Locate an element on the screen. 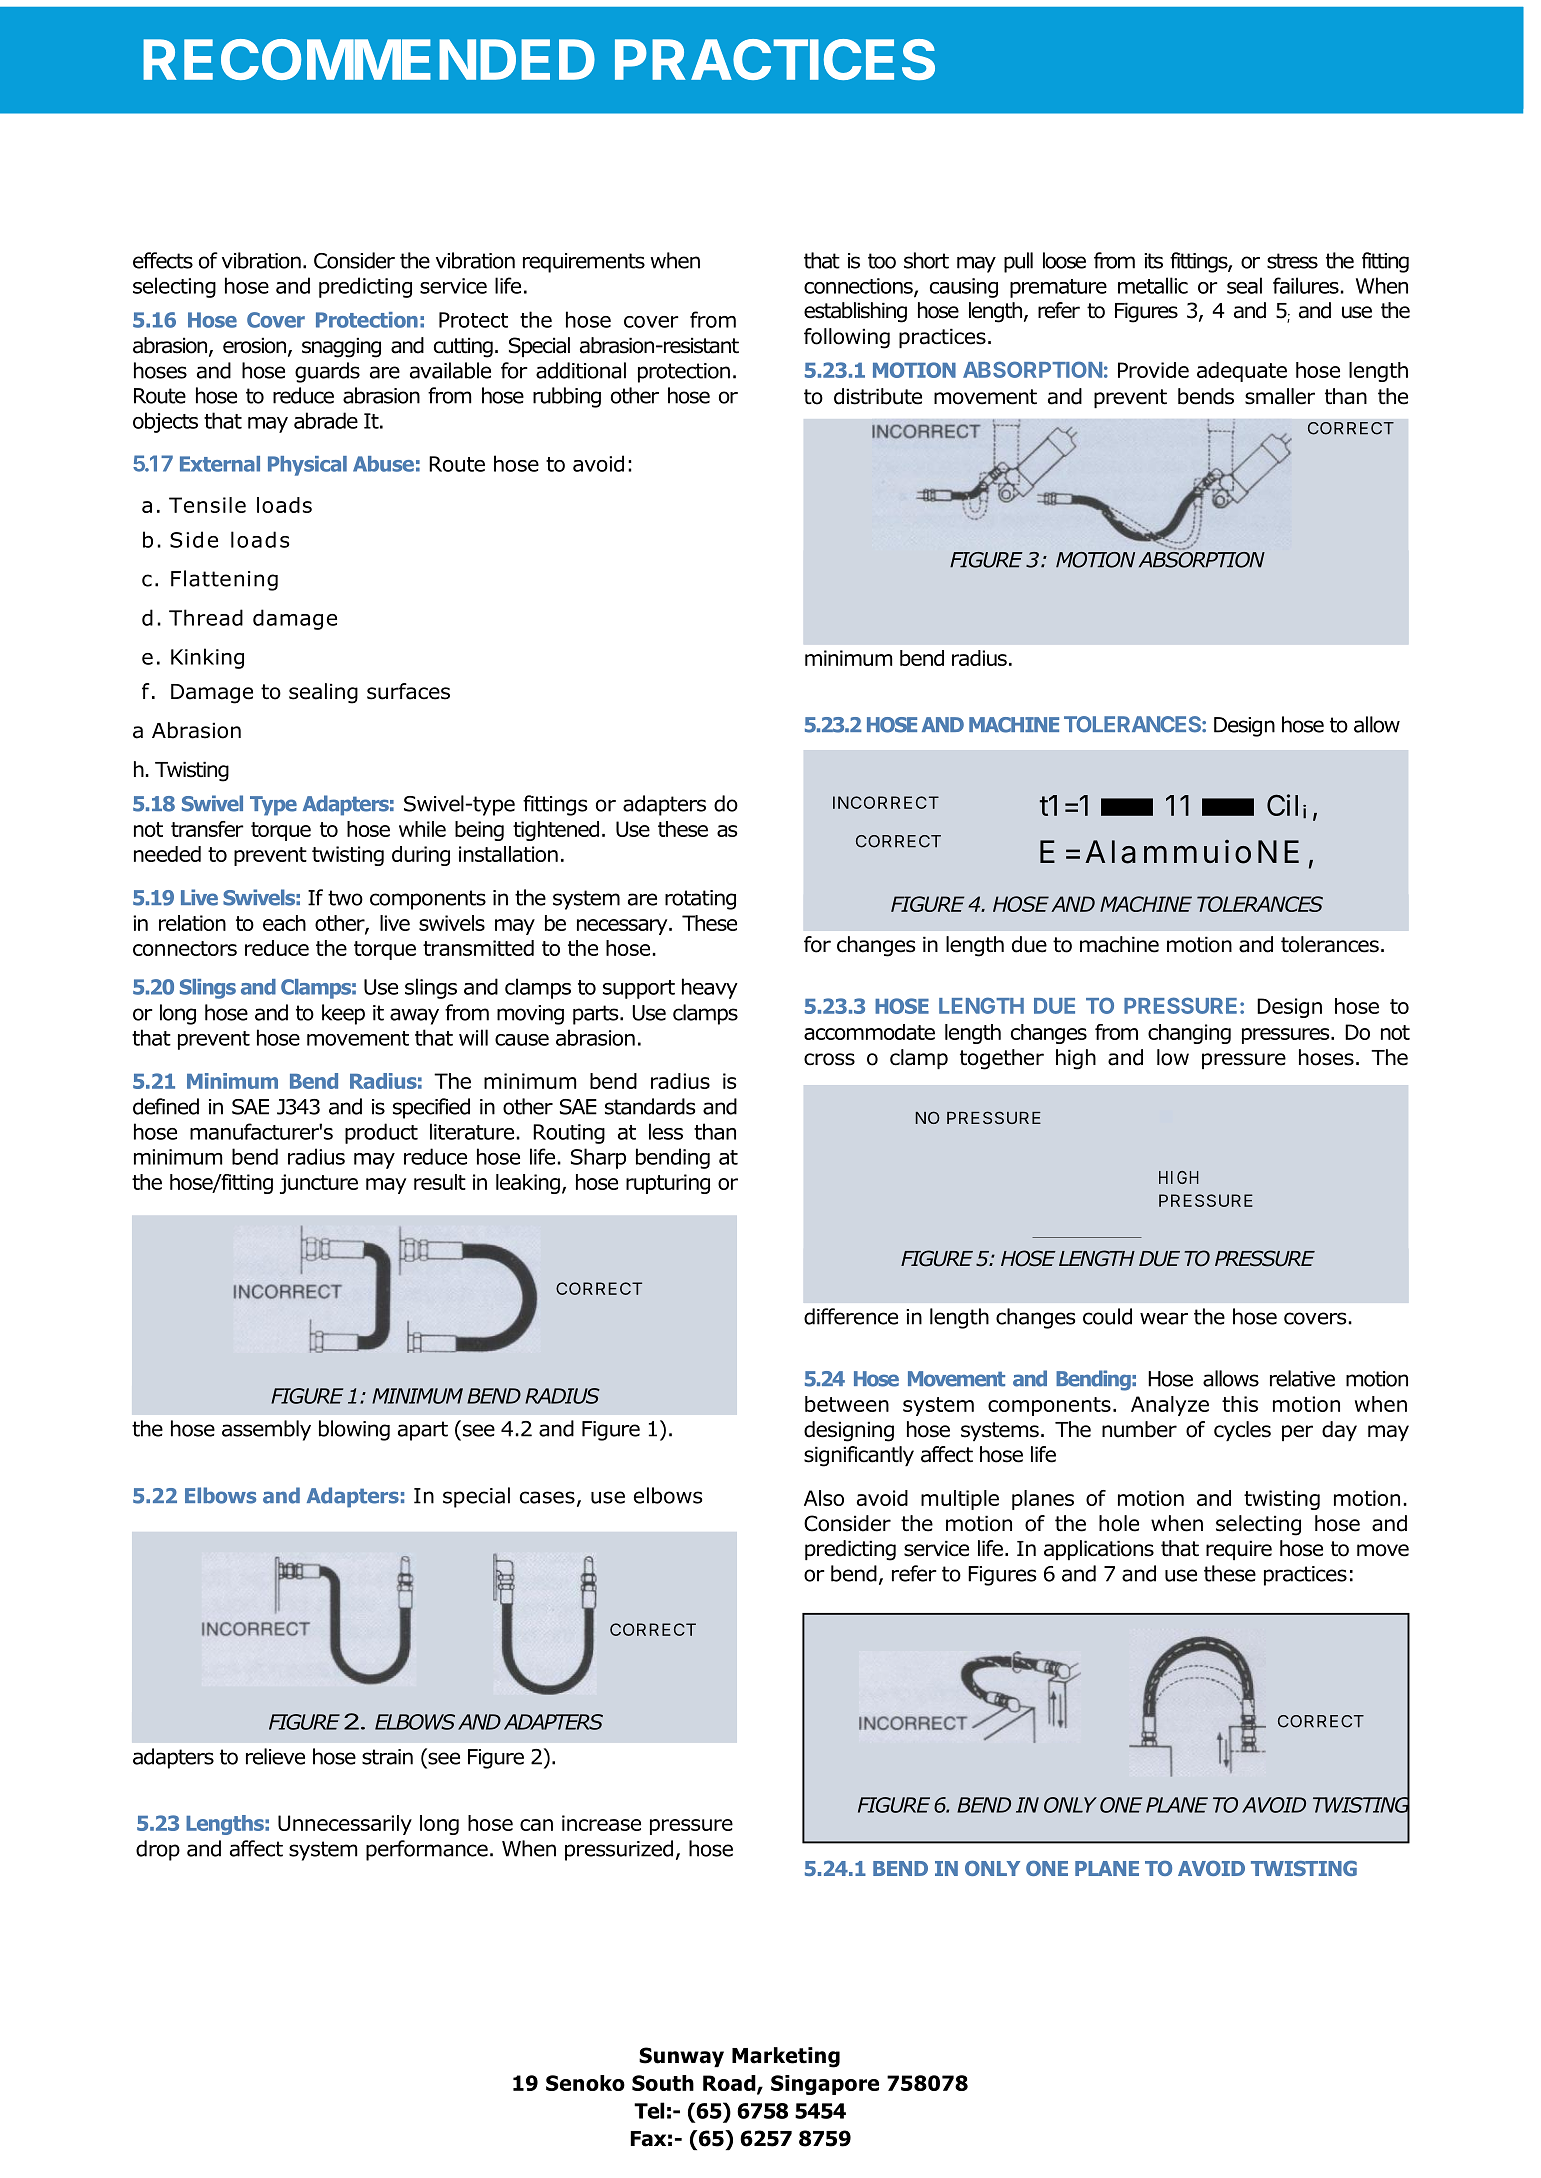  Analyze is located at coordinates (1170, 1406).
